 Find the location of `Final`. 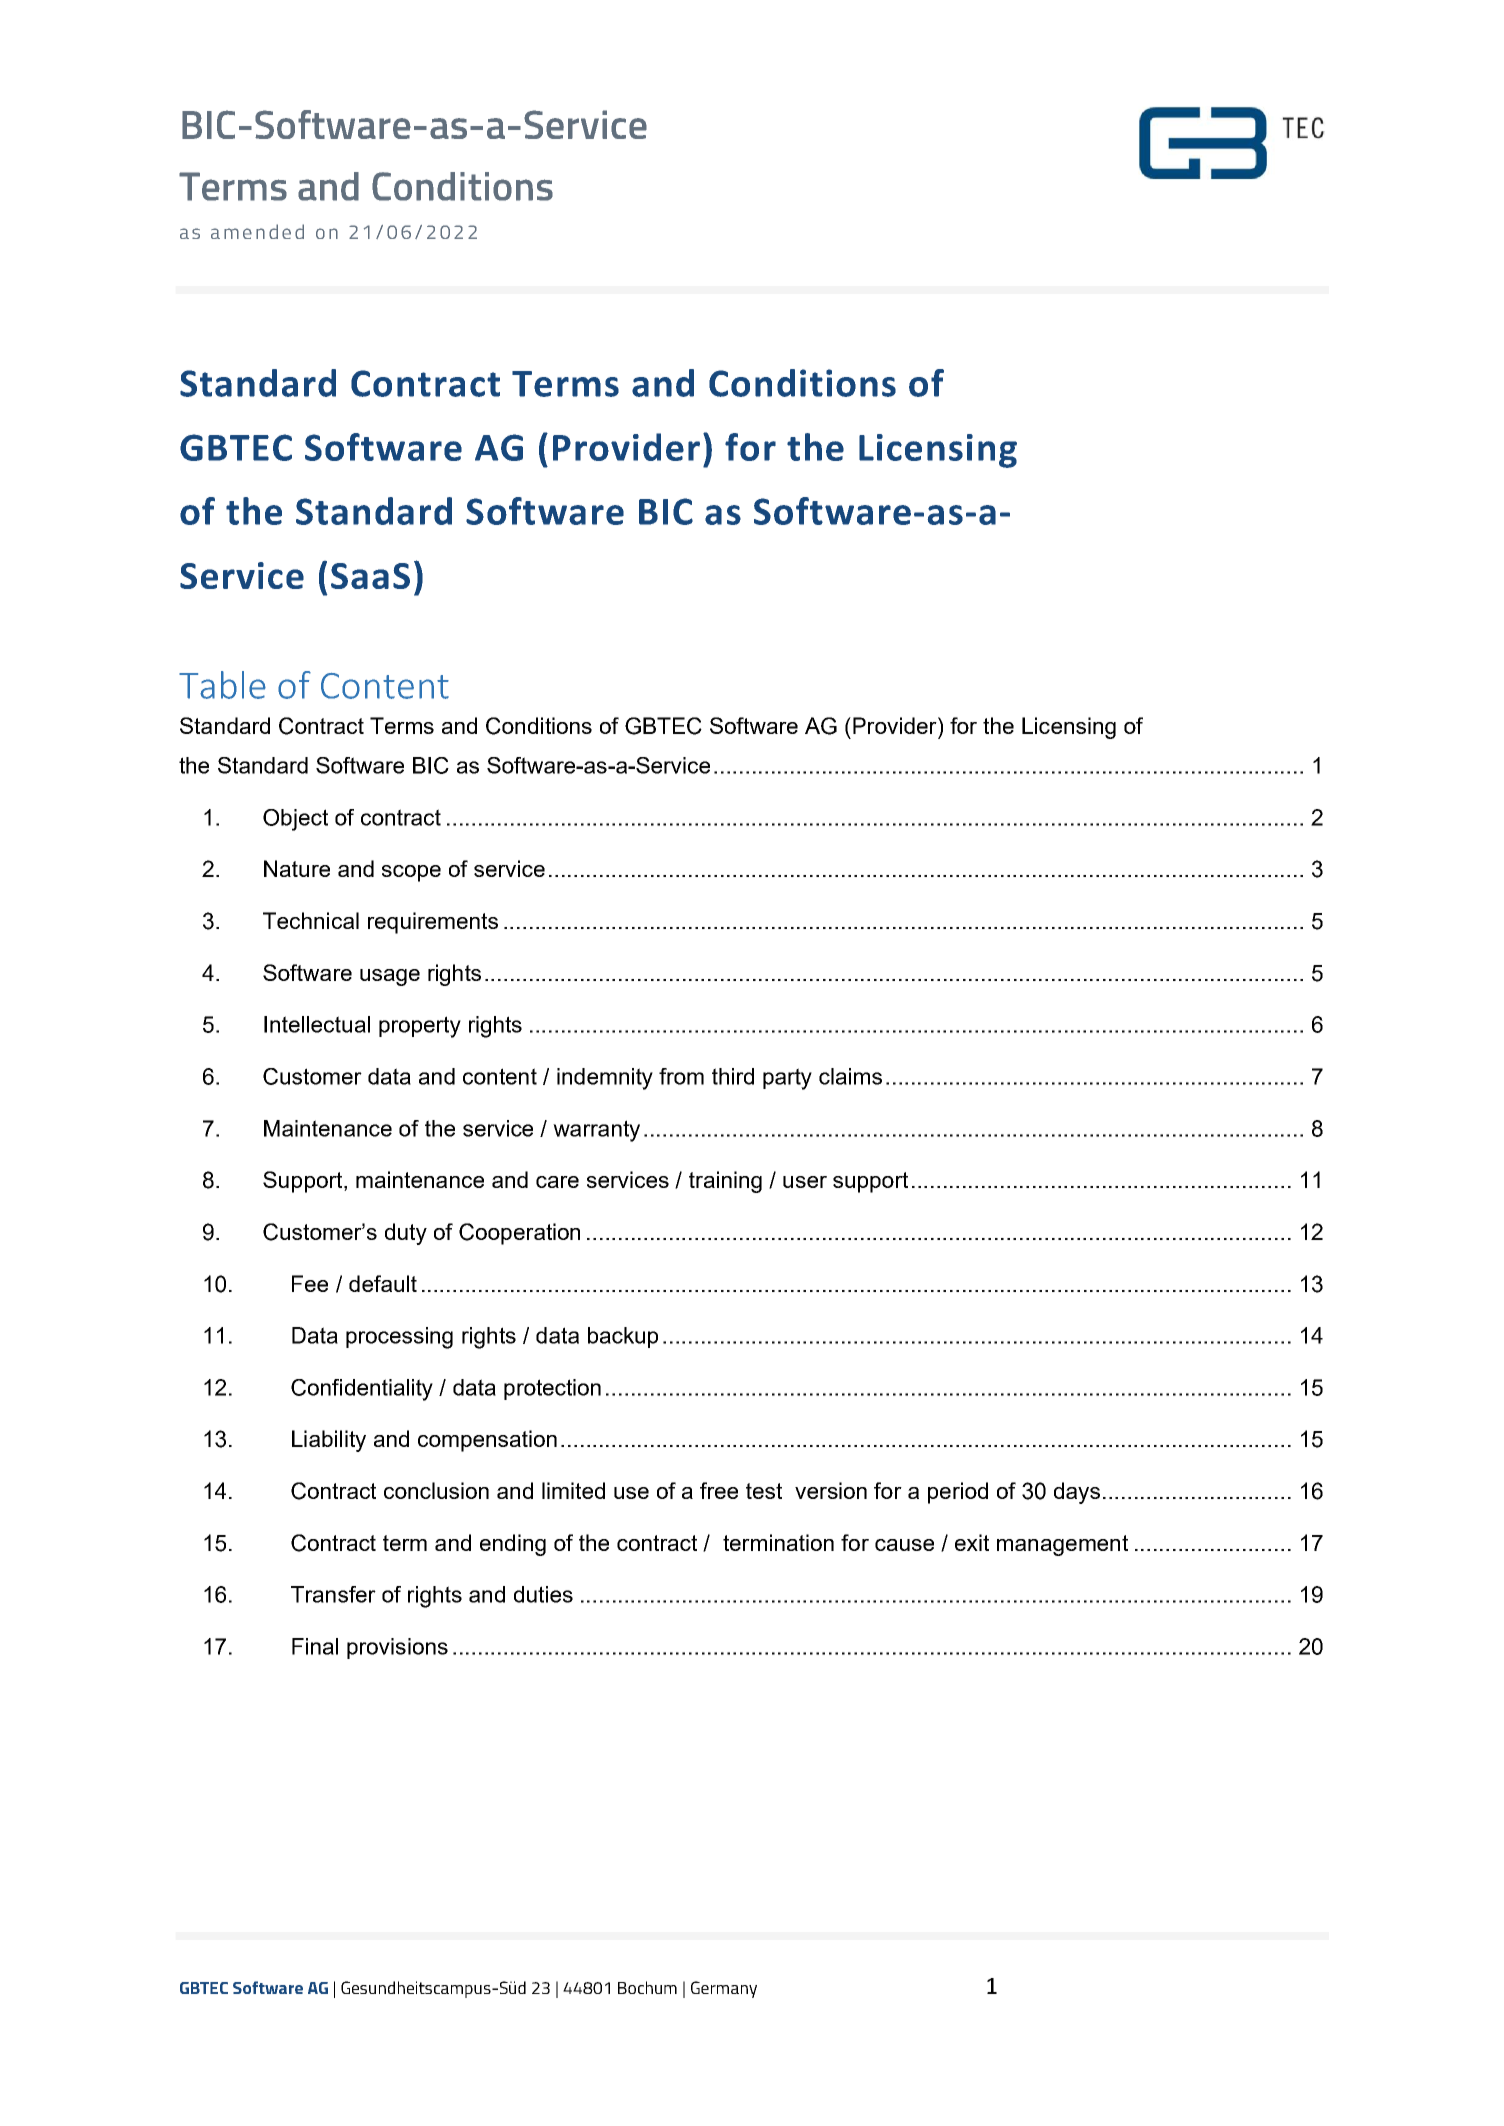

Final is located at coordinates (315, 1646).
